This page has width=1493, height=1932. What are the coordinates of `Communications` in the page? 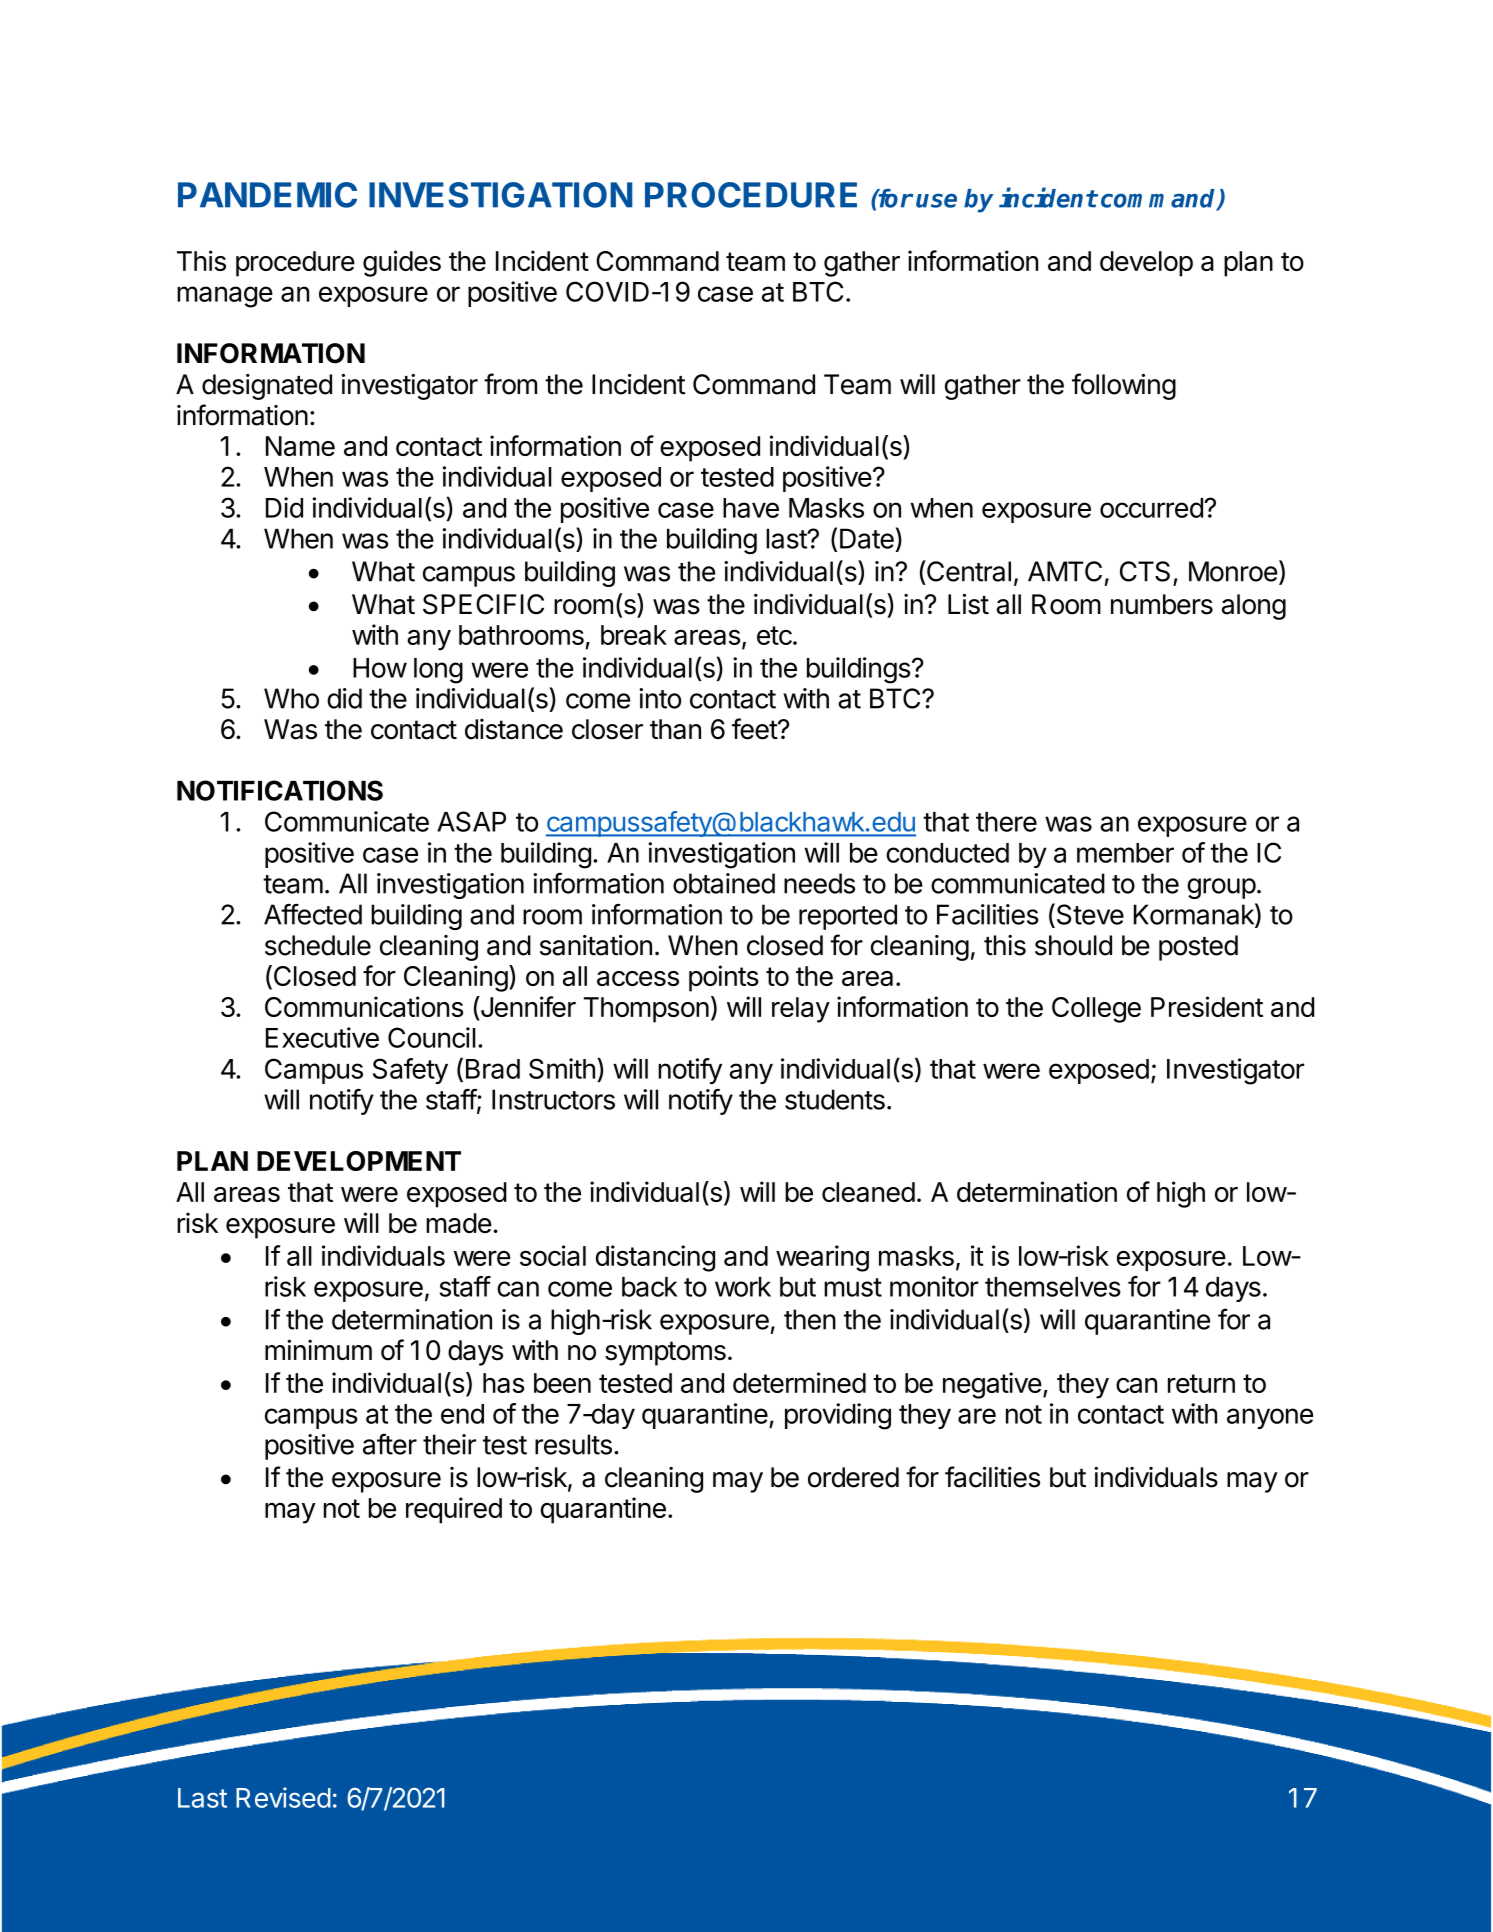 It's located at (364, 1006).
